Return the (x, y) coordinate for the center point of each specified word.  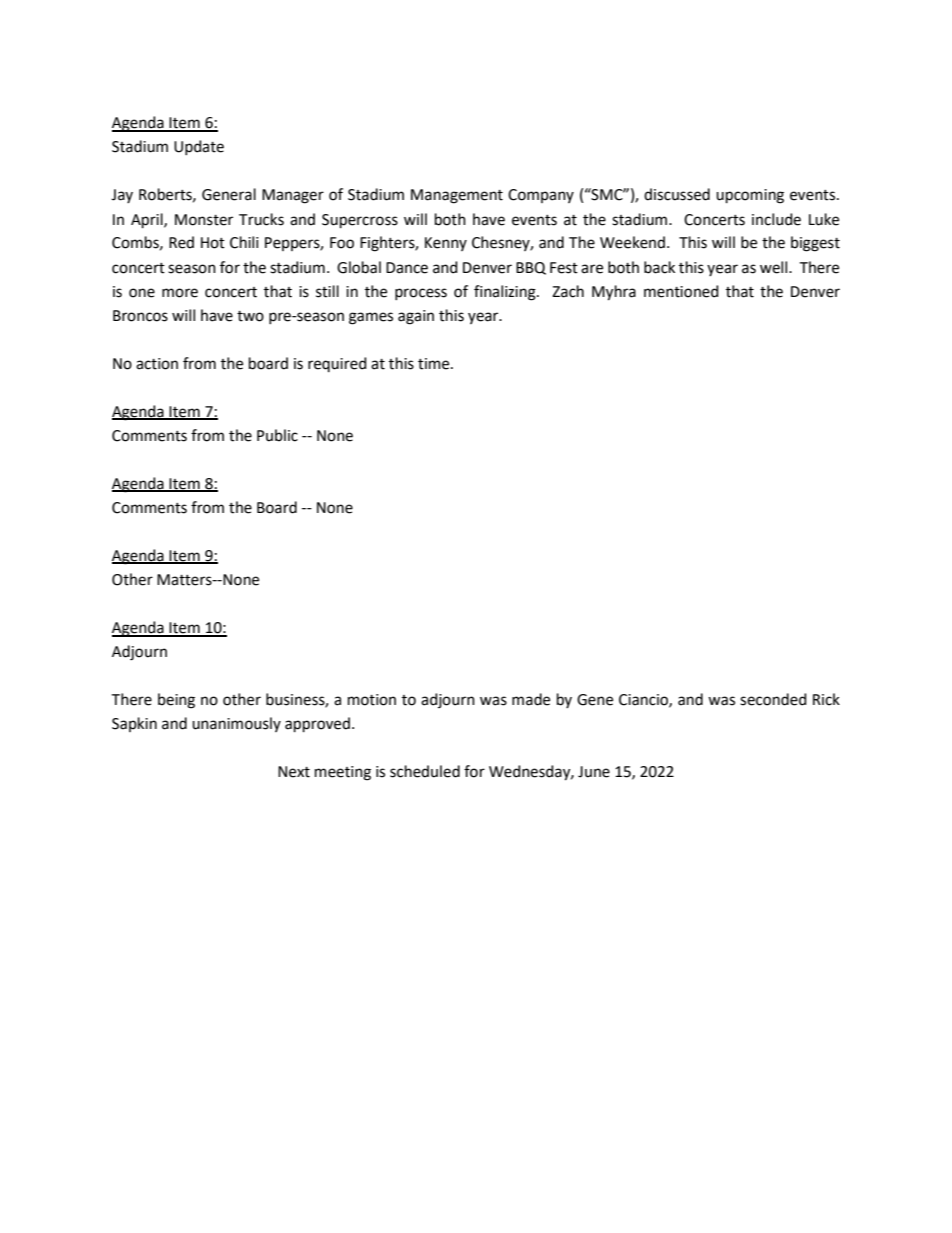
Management (457, 196)
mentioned (681, 291)
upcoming (750, 196)
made (531, 699)
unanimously (236, 724)
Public (277, 435)
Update (199, 147)
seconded (773, 699)
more (180, 293)
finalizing (506, 293)
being (176, 701)
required (337, 364)
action (157, 364)
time (435, 364)
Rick (826, 699)
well (775, 267)
